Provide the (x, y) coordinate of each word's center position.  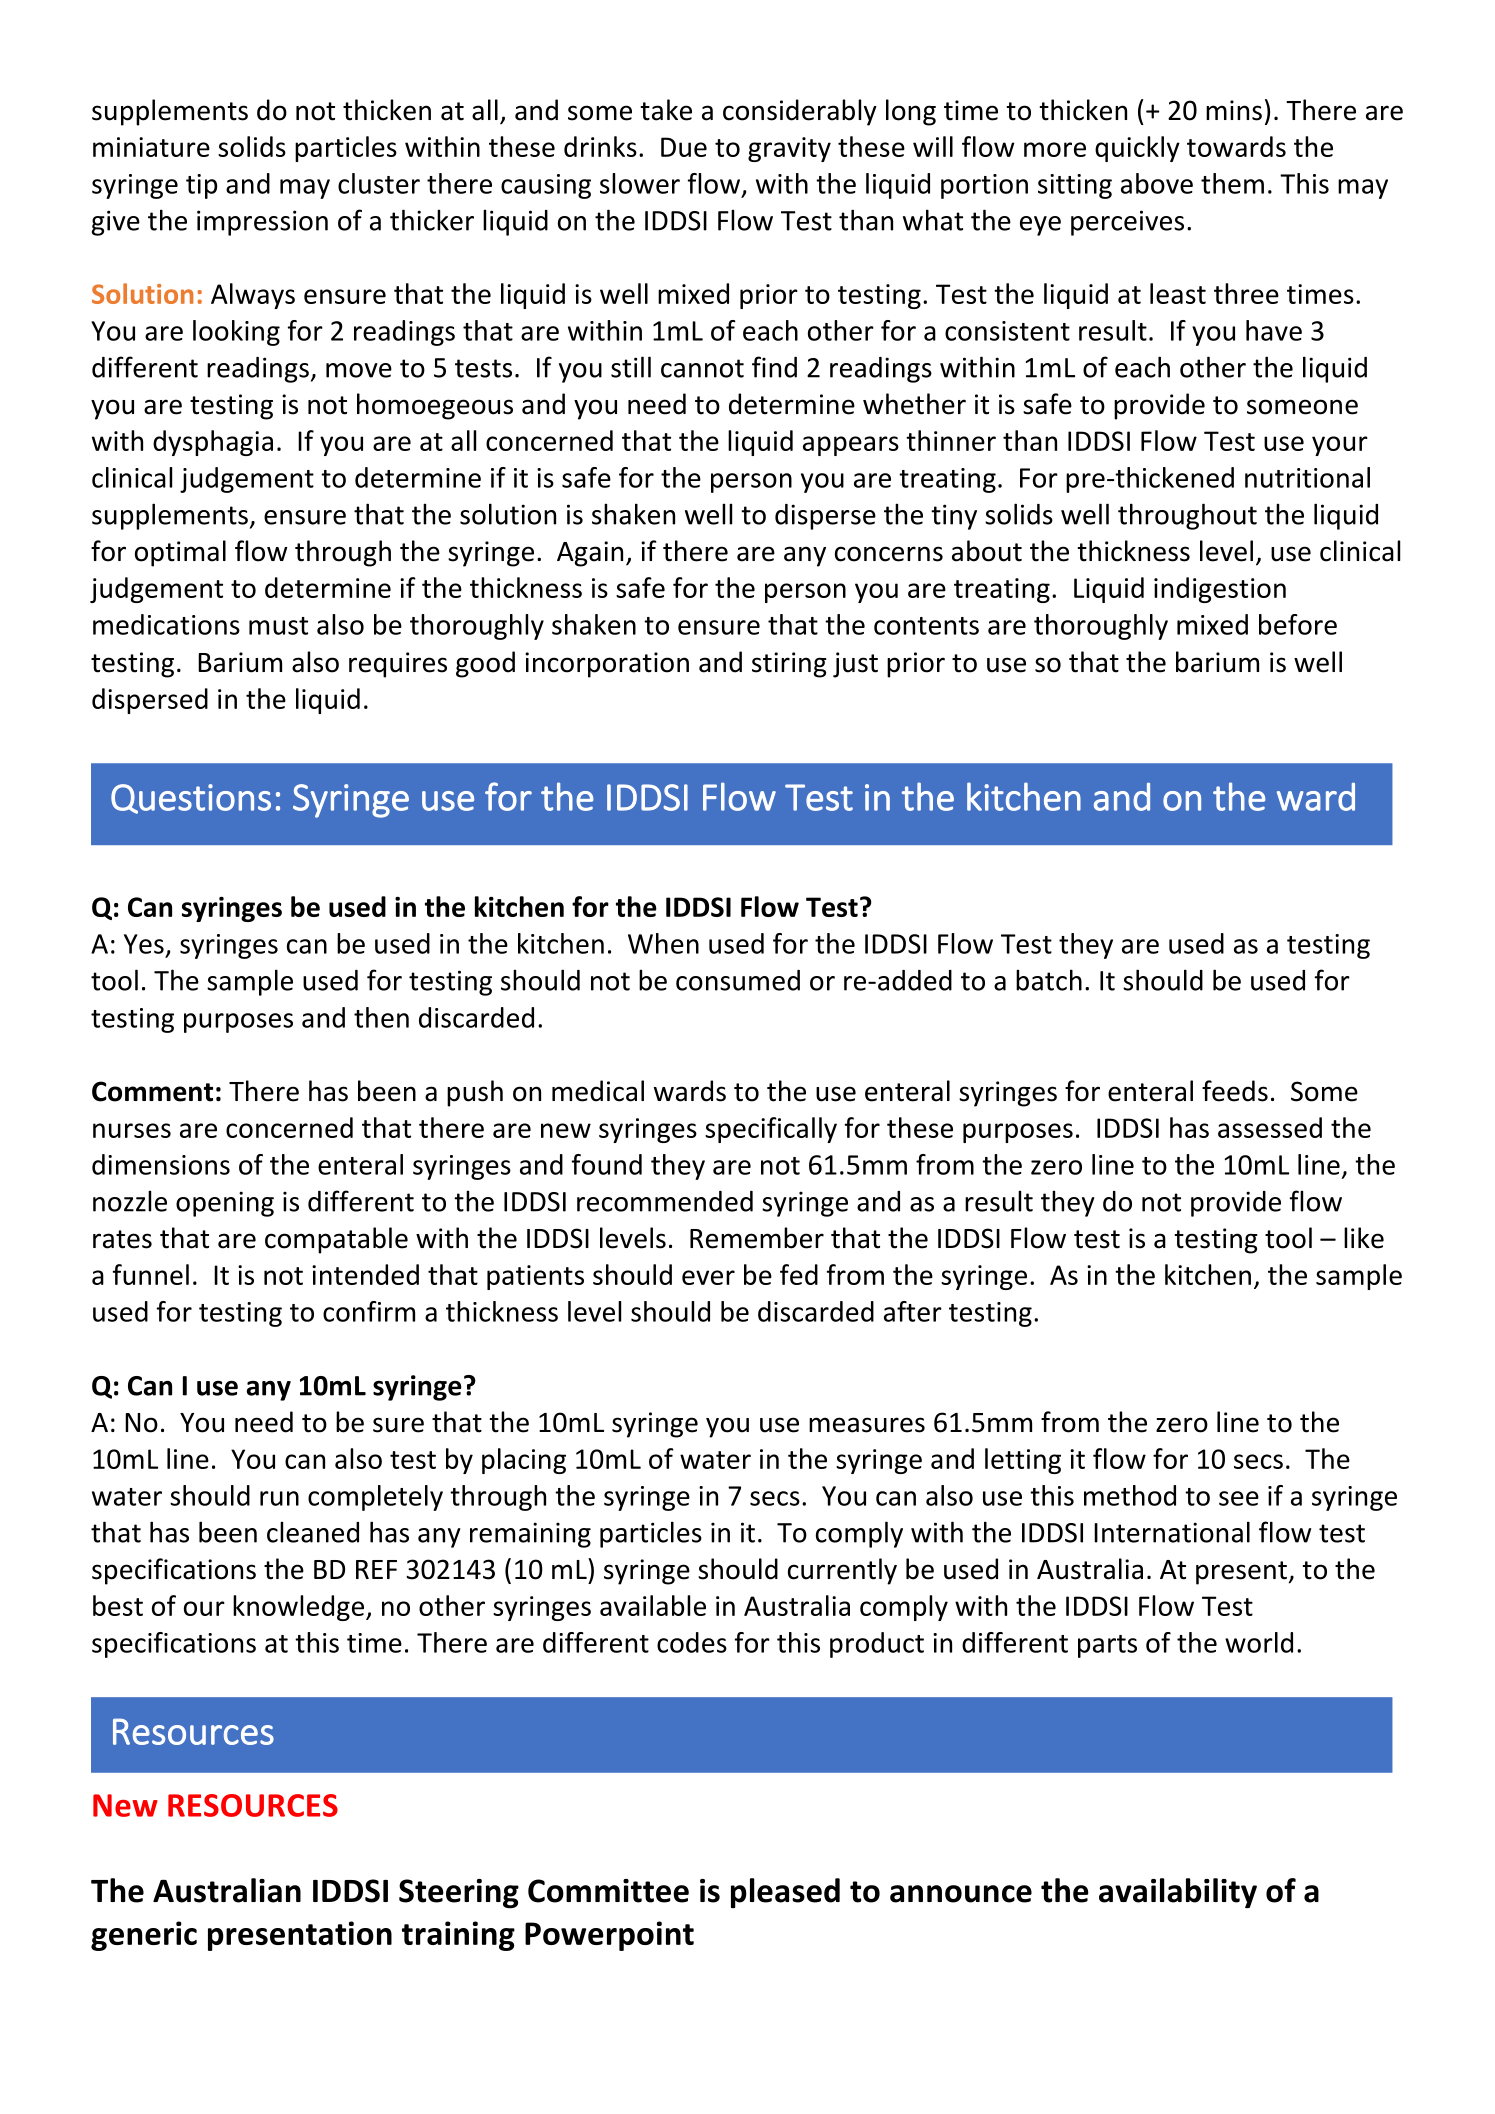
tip (201, 186)
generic (144, 1936)
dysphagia (213, 443)
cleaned (313, 1532)
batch (1049, 980)
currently (842, 1571)
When (663, 943)
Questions (191, 799)
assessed (1270, 1127)
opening (225, 1204)
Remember (757, 1238)
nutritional (1307, 477)
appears (851, 446)
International (1172, 1532)
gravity (789, 149)
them (1232, 183)
